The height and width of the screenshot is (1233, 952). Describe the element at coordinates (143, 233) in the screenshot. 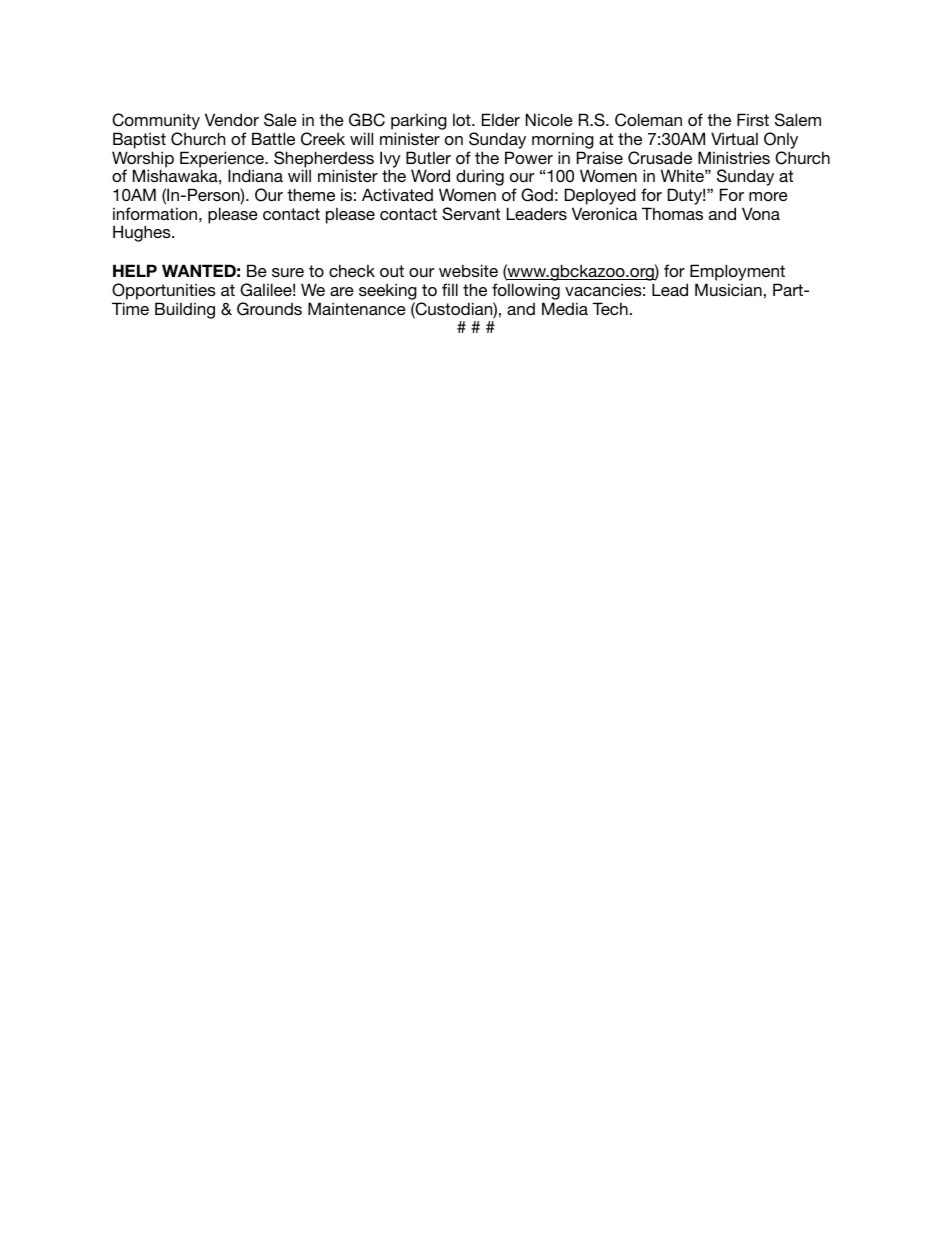

I see `Hughes` at that location.
